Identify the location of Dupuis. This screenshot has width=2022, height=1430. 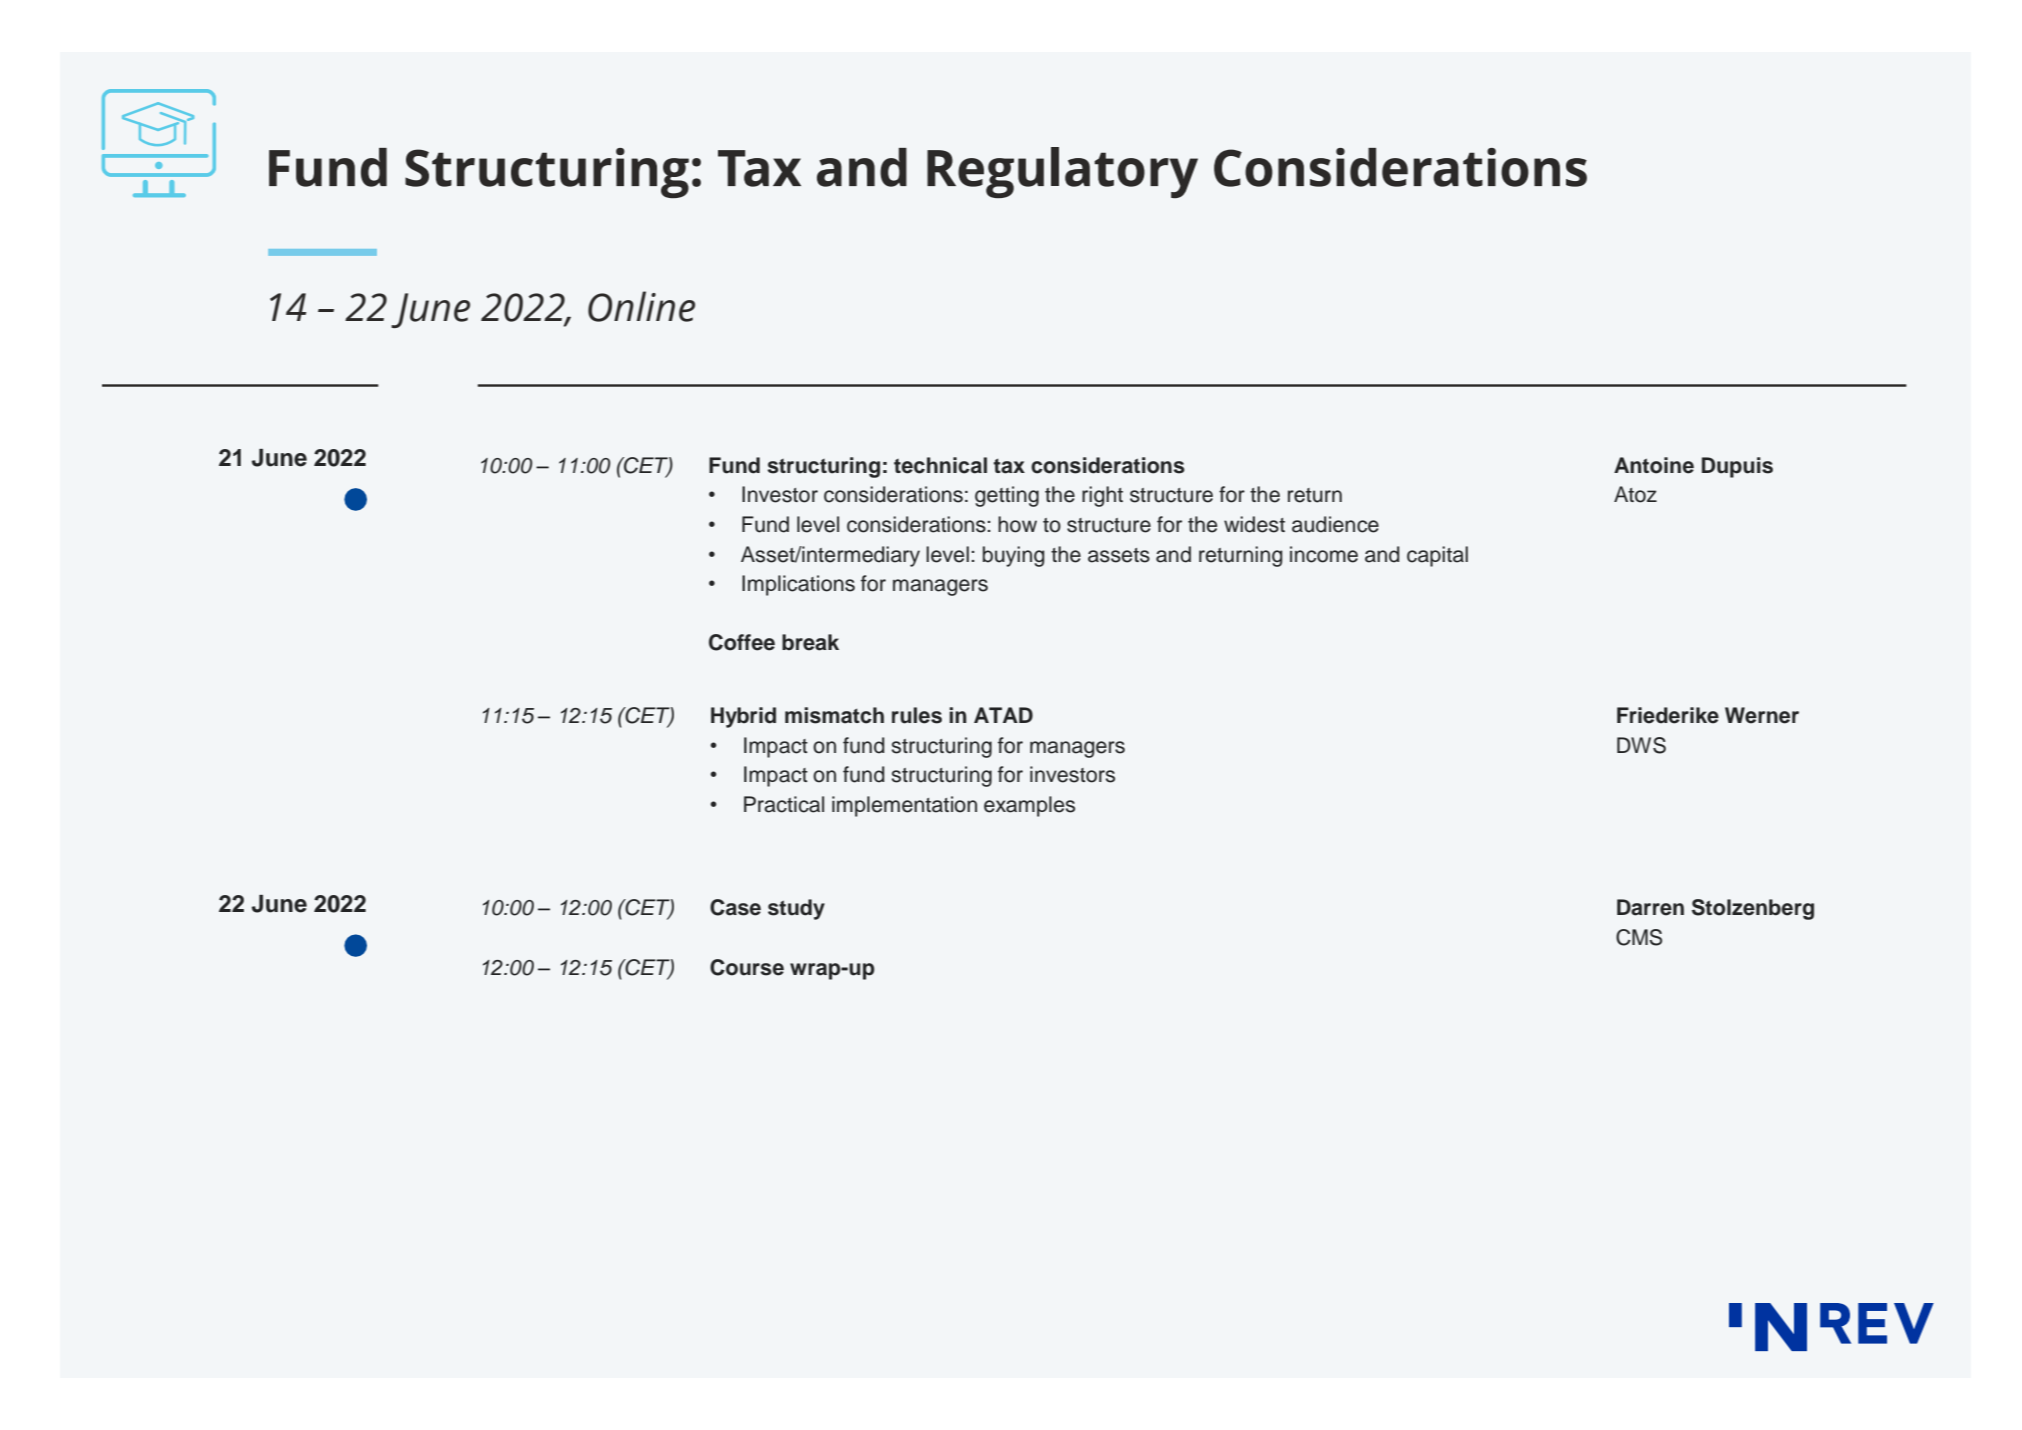
(1737, 467).
